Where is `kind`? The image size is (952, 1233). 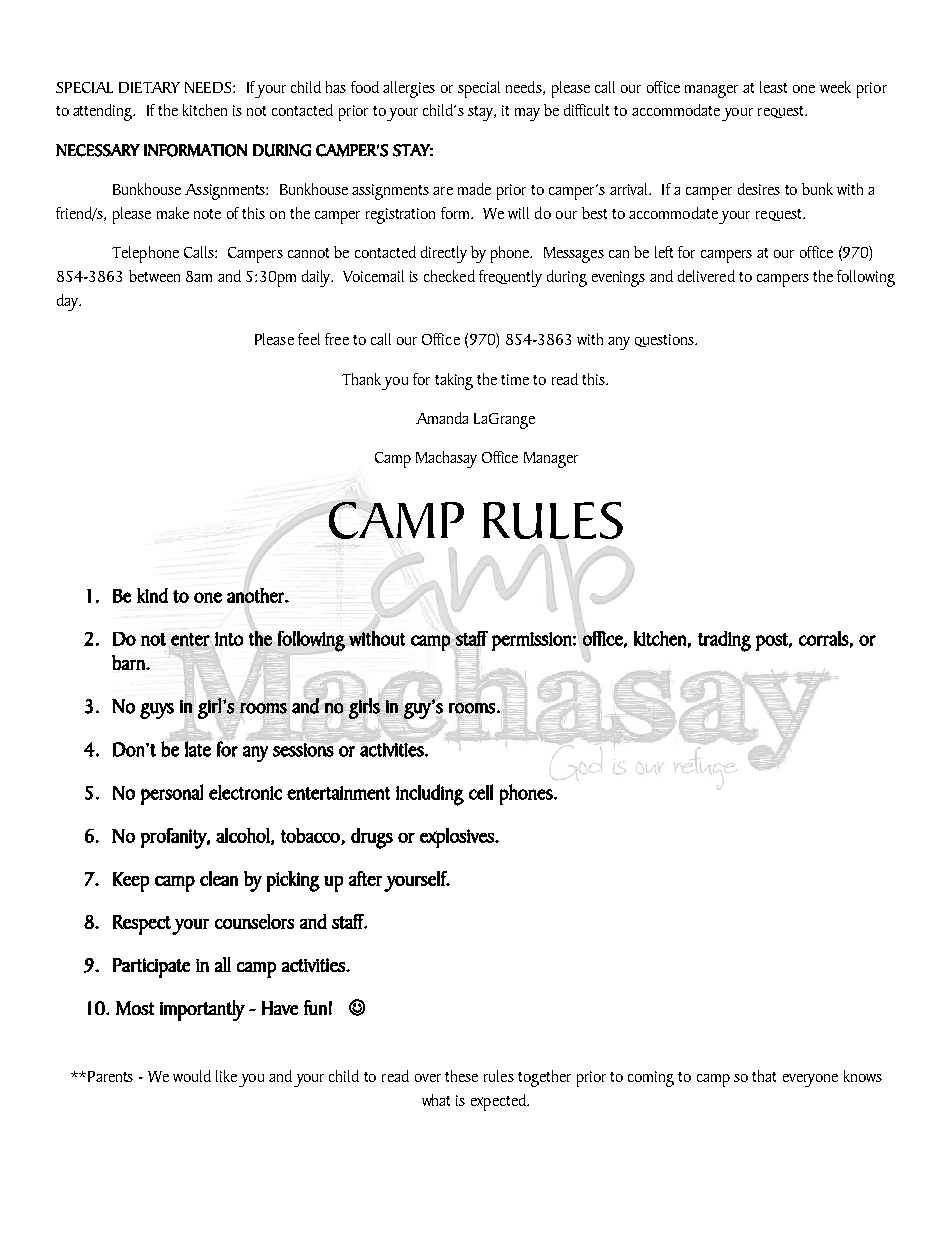
kind is located at coordinates (152, 595).
